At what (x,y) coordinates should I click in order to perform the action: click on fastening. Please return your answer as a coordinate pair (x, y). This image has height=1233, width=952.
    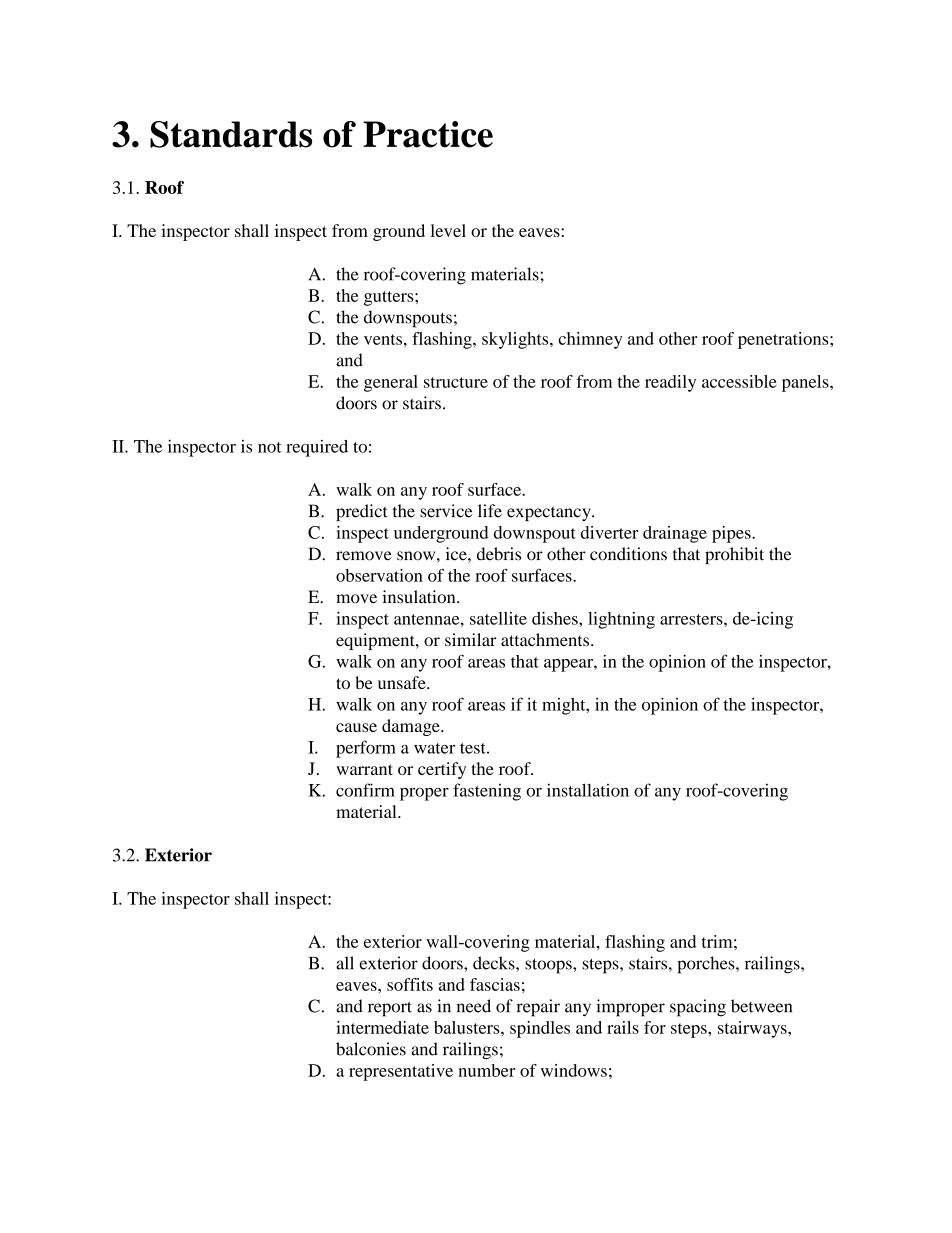
    Looking at the image, I should click on (487, 792).
